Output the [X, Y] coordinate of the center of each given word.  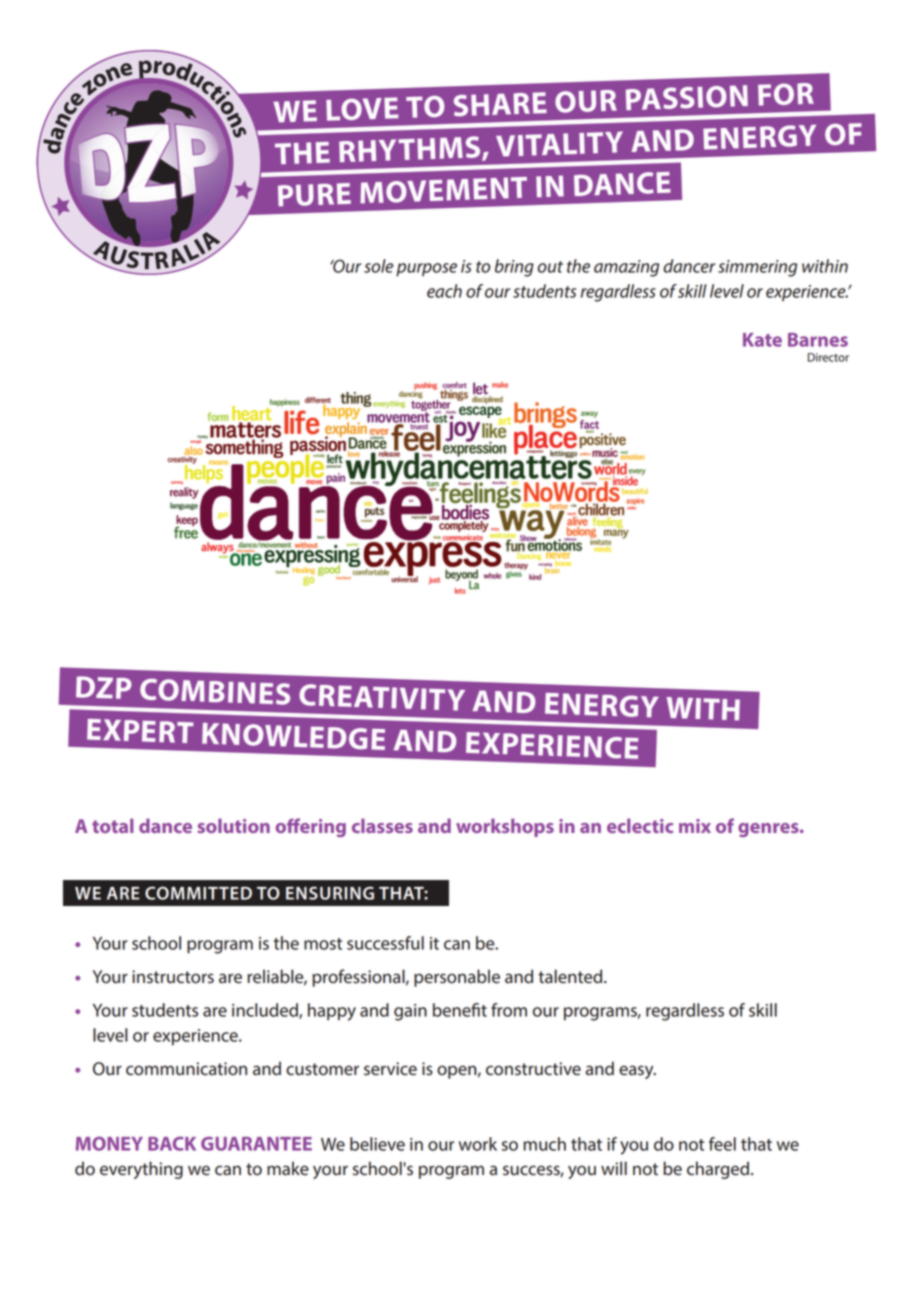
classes [382, 825]
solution [234, 825]
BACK [172, 1144]
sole [378, 266]
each [444, 291]
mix [695, 826]
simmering [757, 268]
